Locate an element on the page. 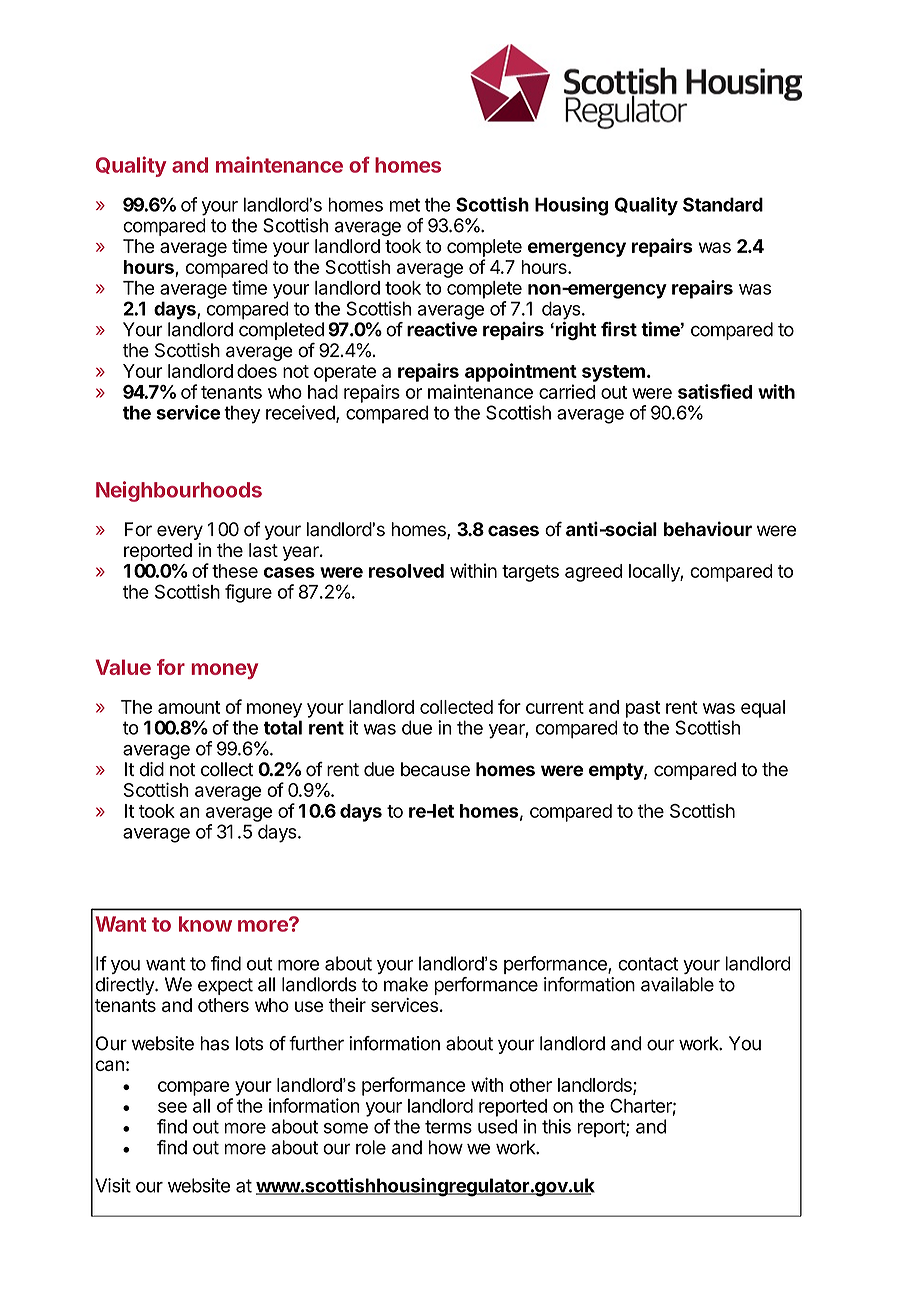 The width and height of the page is (924, 1308). see is located at coordinates (172, 1107).
